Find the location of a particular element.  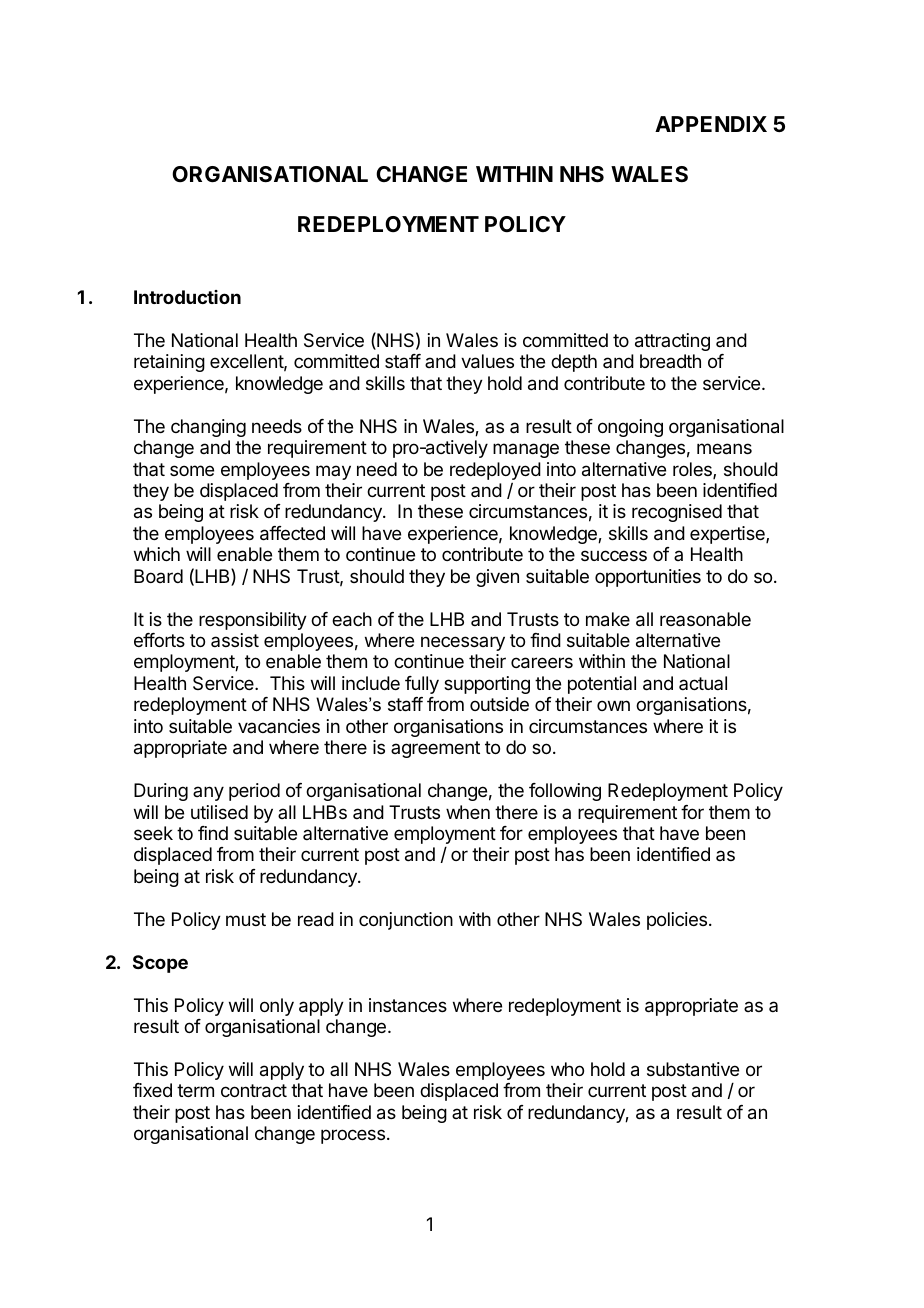

any is located at coordinates (208, 793).
